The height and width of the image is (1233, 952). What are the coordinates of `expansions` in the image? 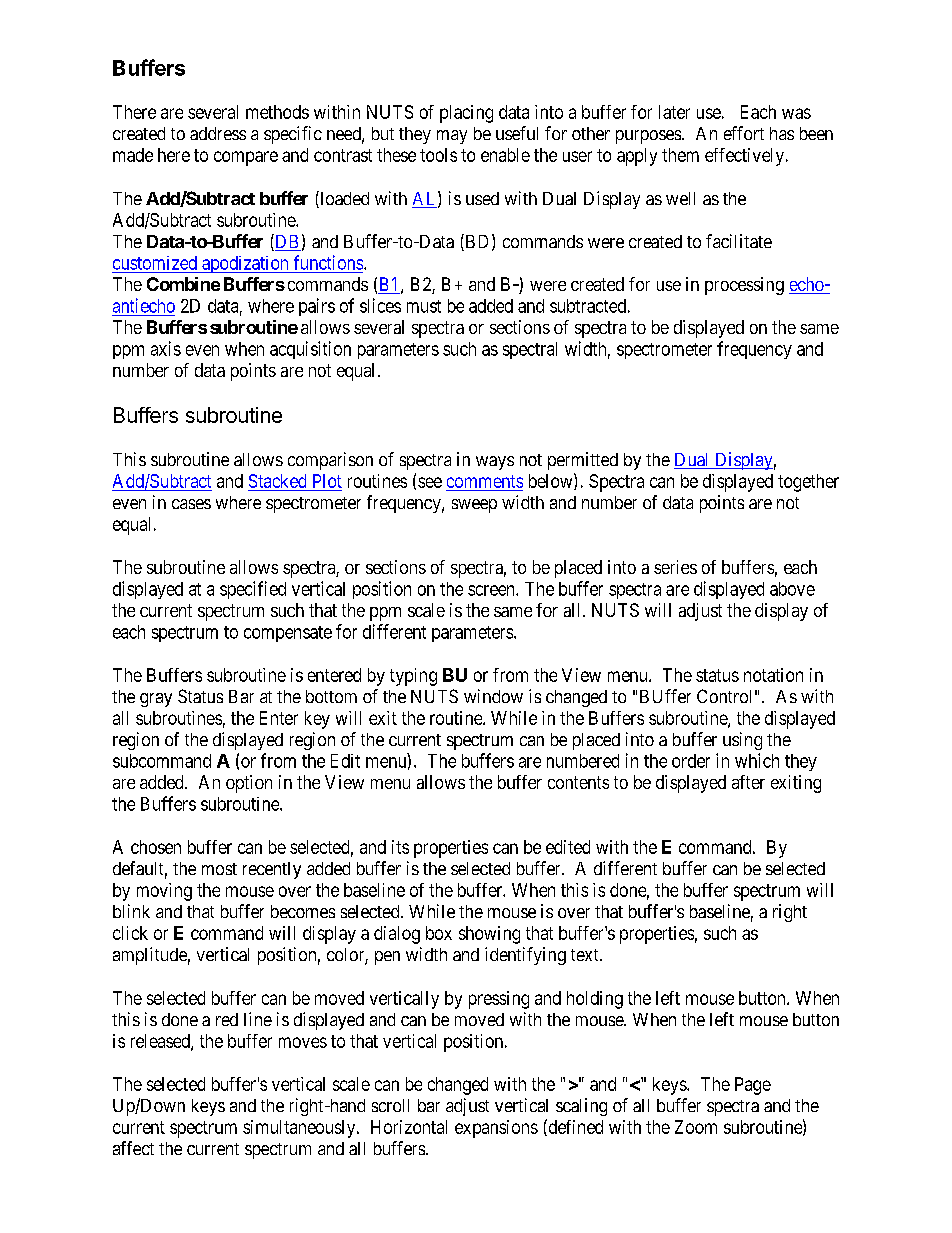 It's located at (496, 1129).
